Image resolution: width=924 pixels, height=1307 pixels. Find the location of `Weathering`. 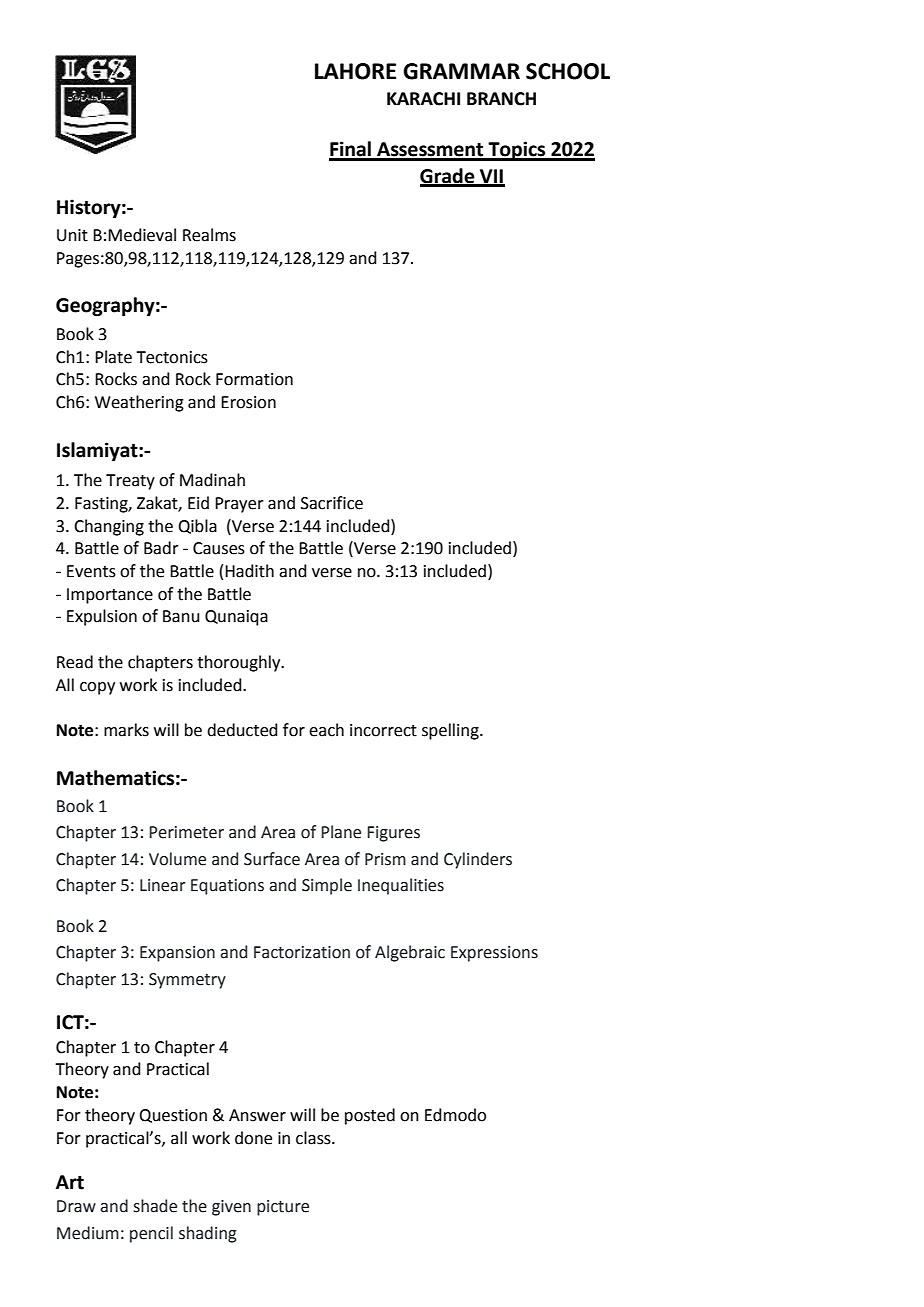

Weathering is located at coordinates (139, 403).
